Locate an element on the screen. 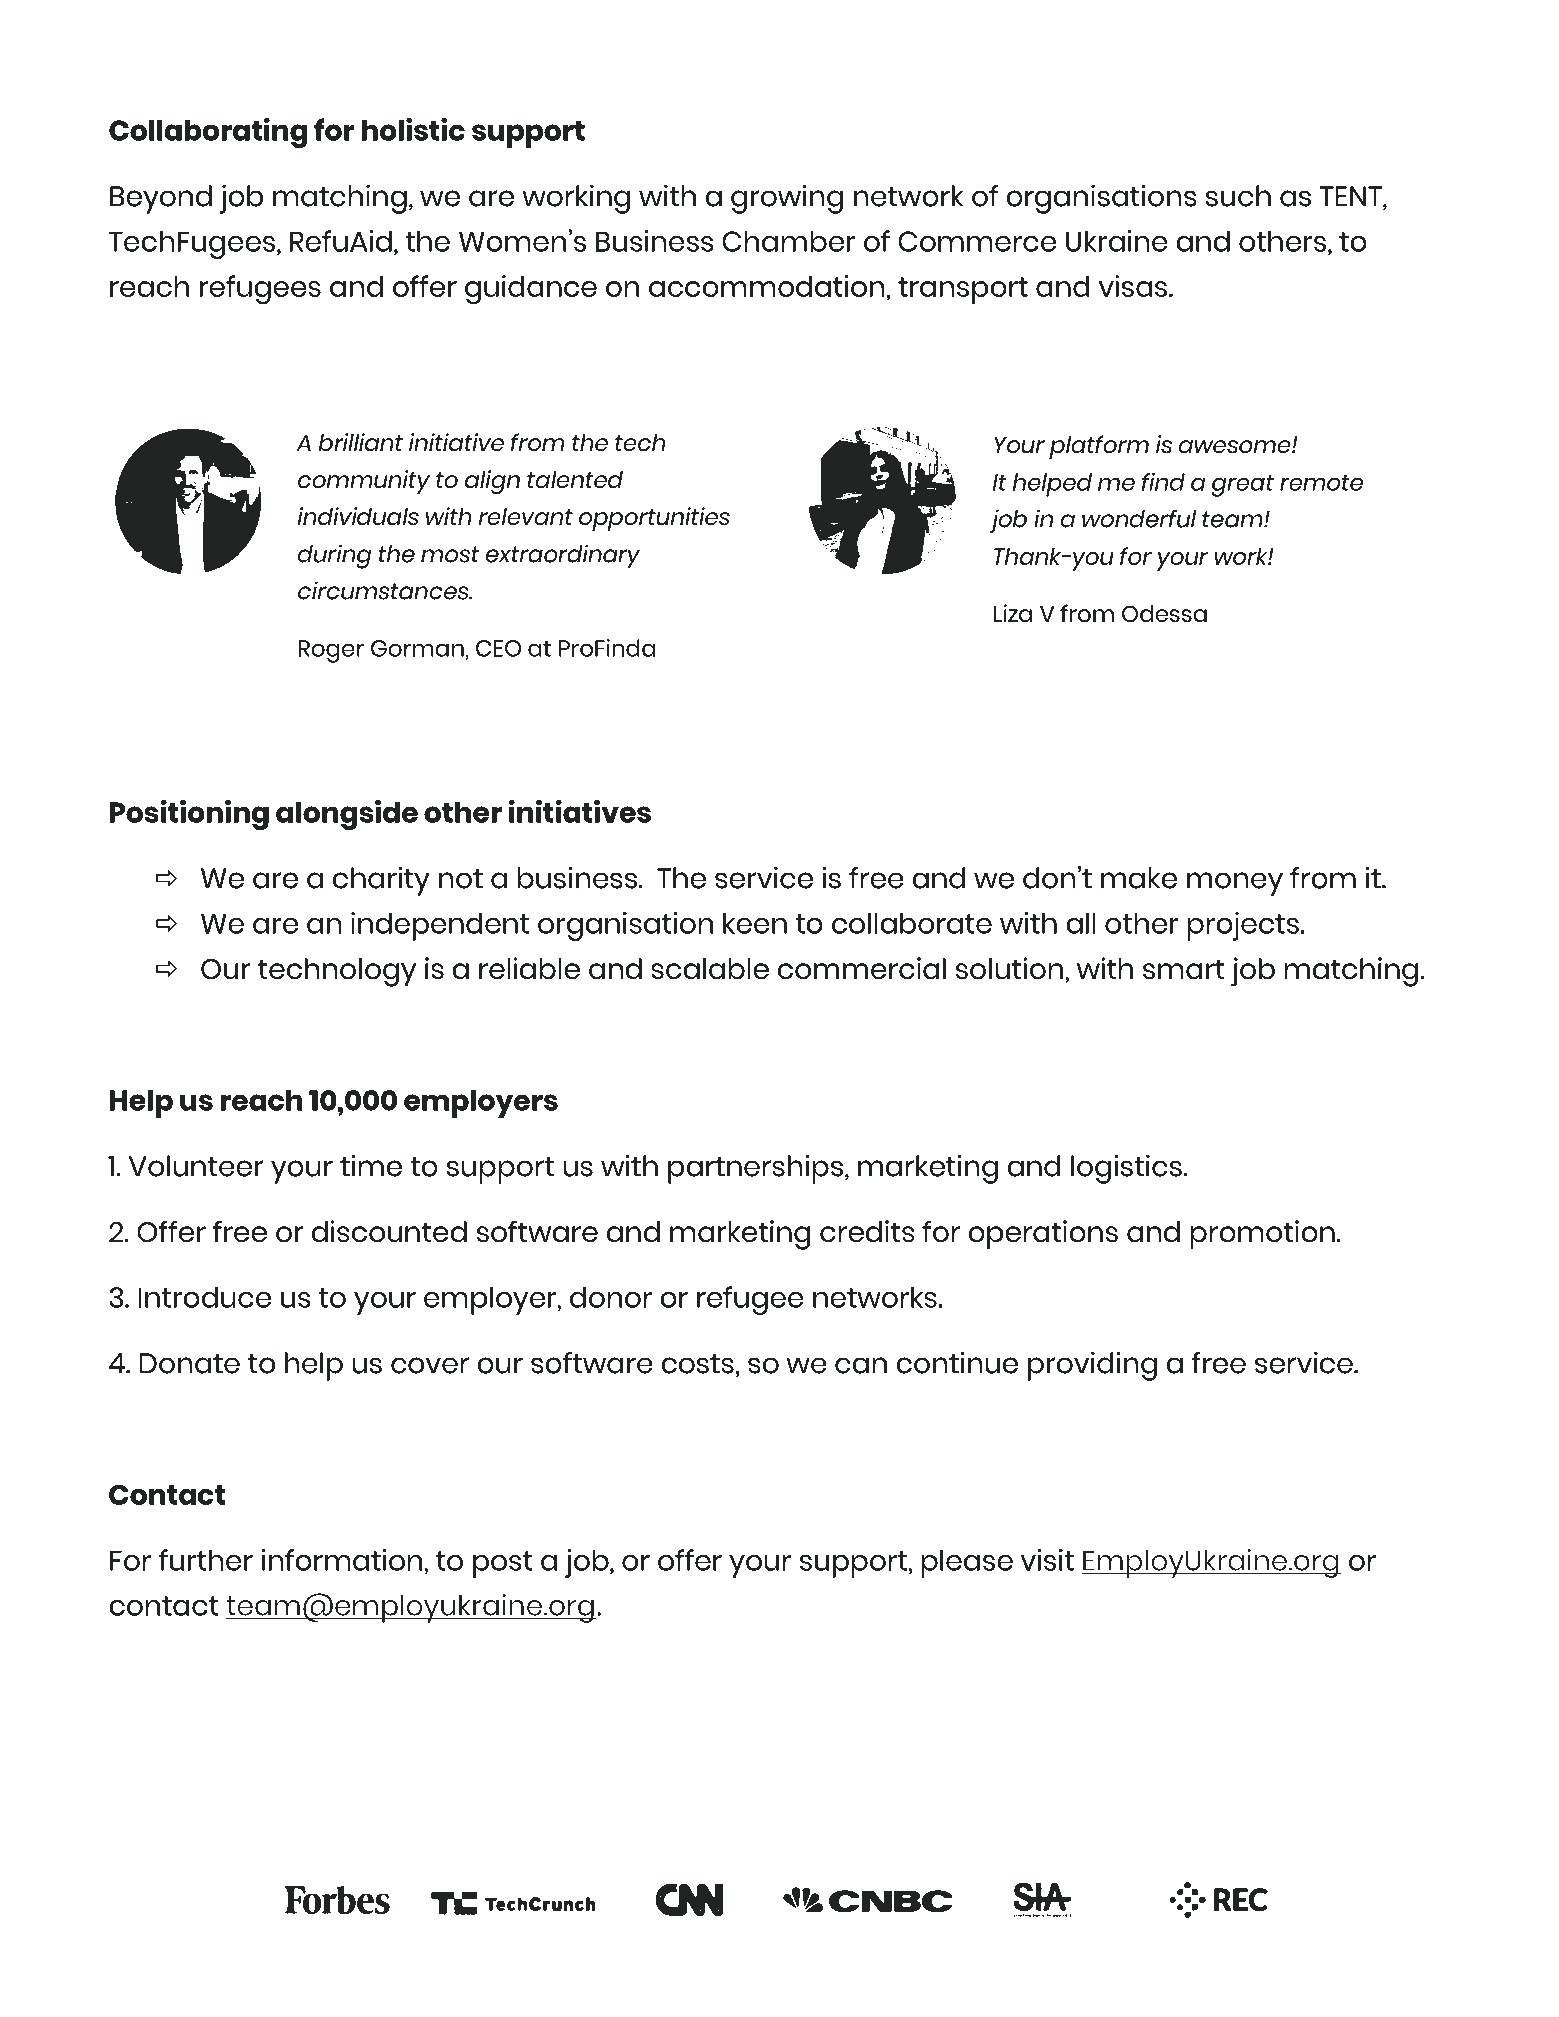 The height and width of the screenshot is (2017, 1559). opportunities is located at coordinates (654, 519).
